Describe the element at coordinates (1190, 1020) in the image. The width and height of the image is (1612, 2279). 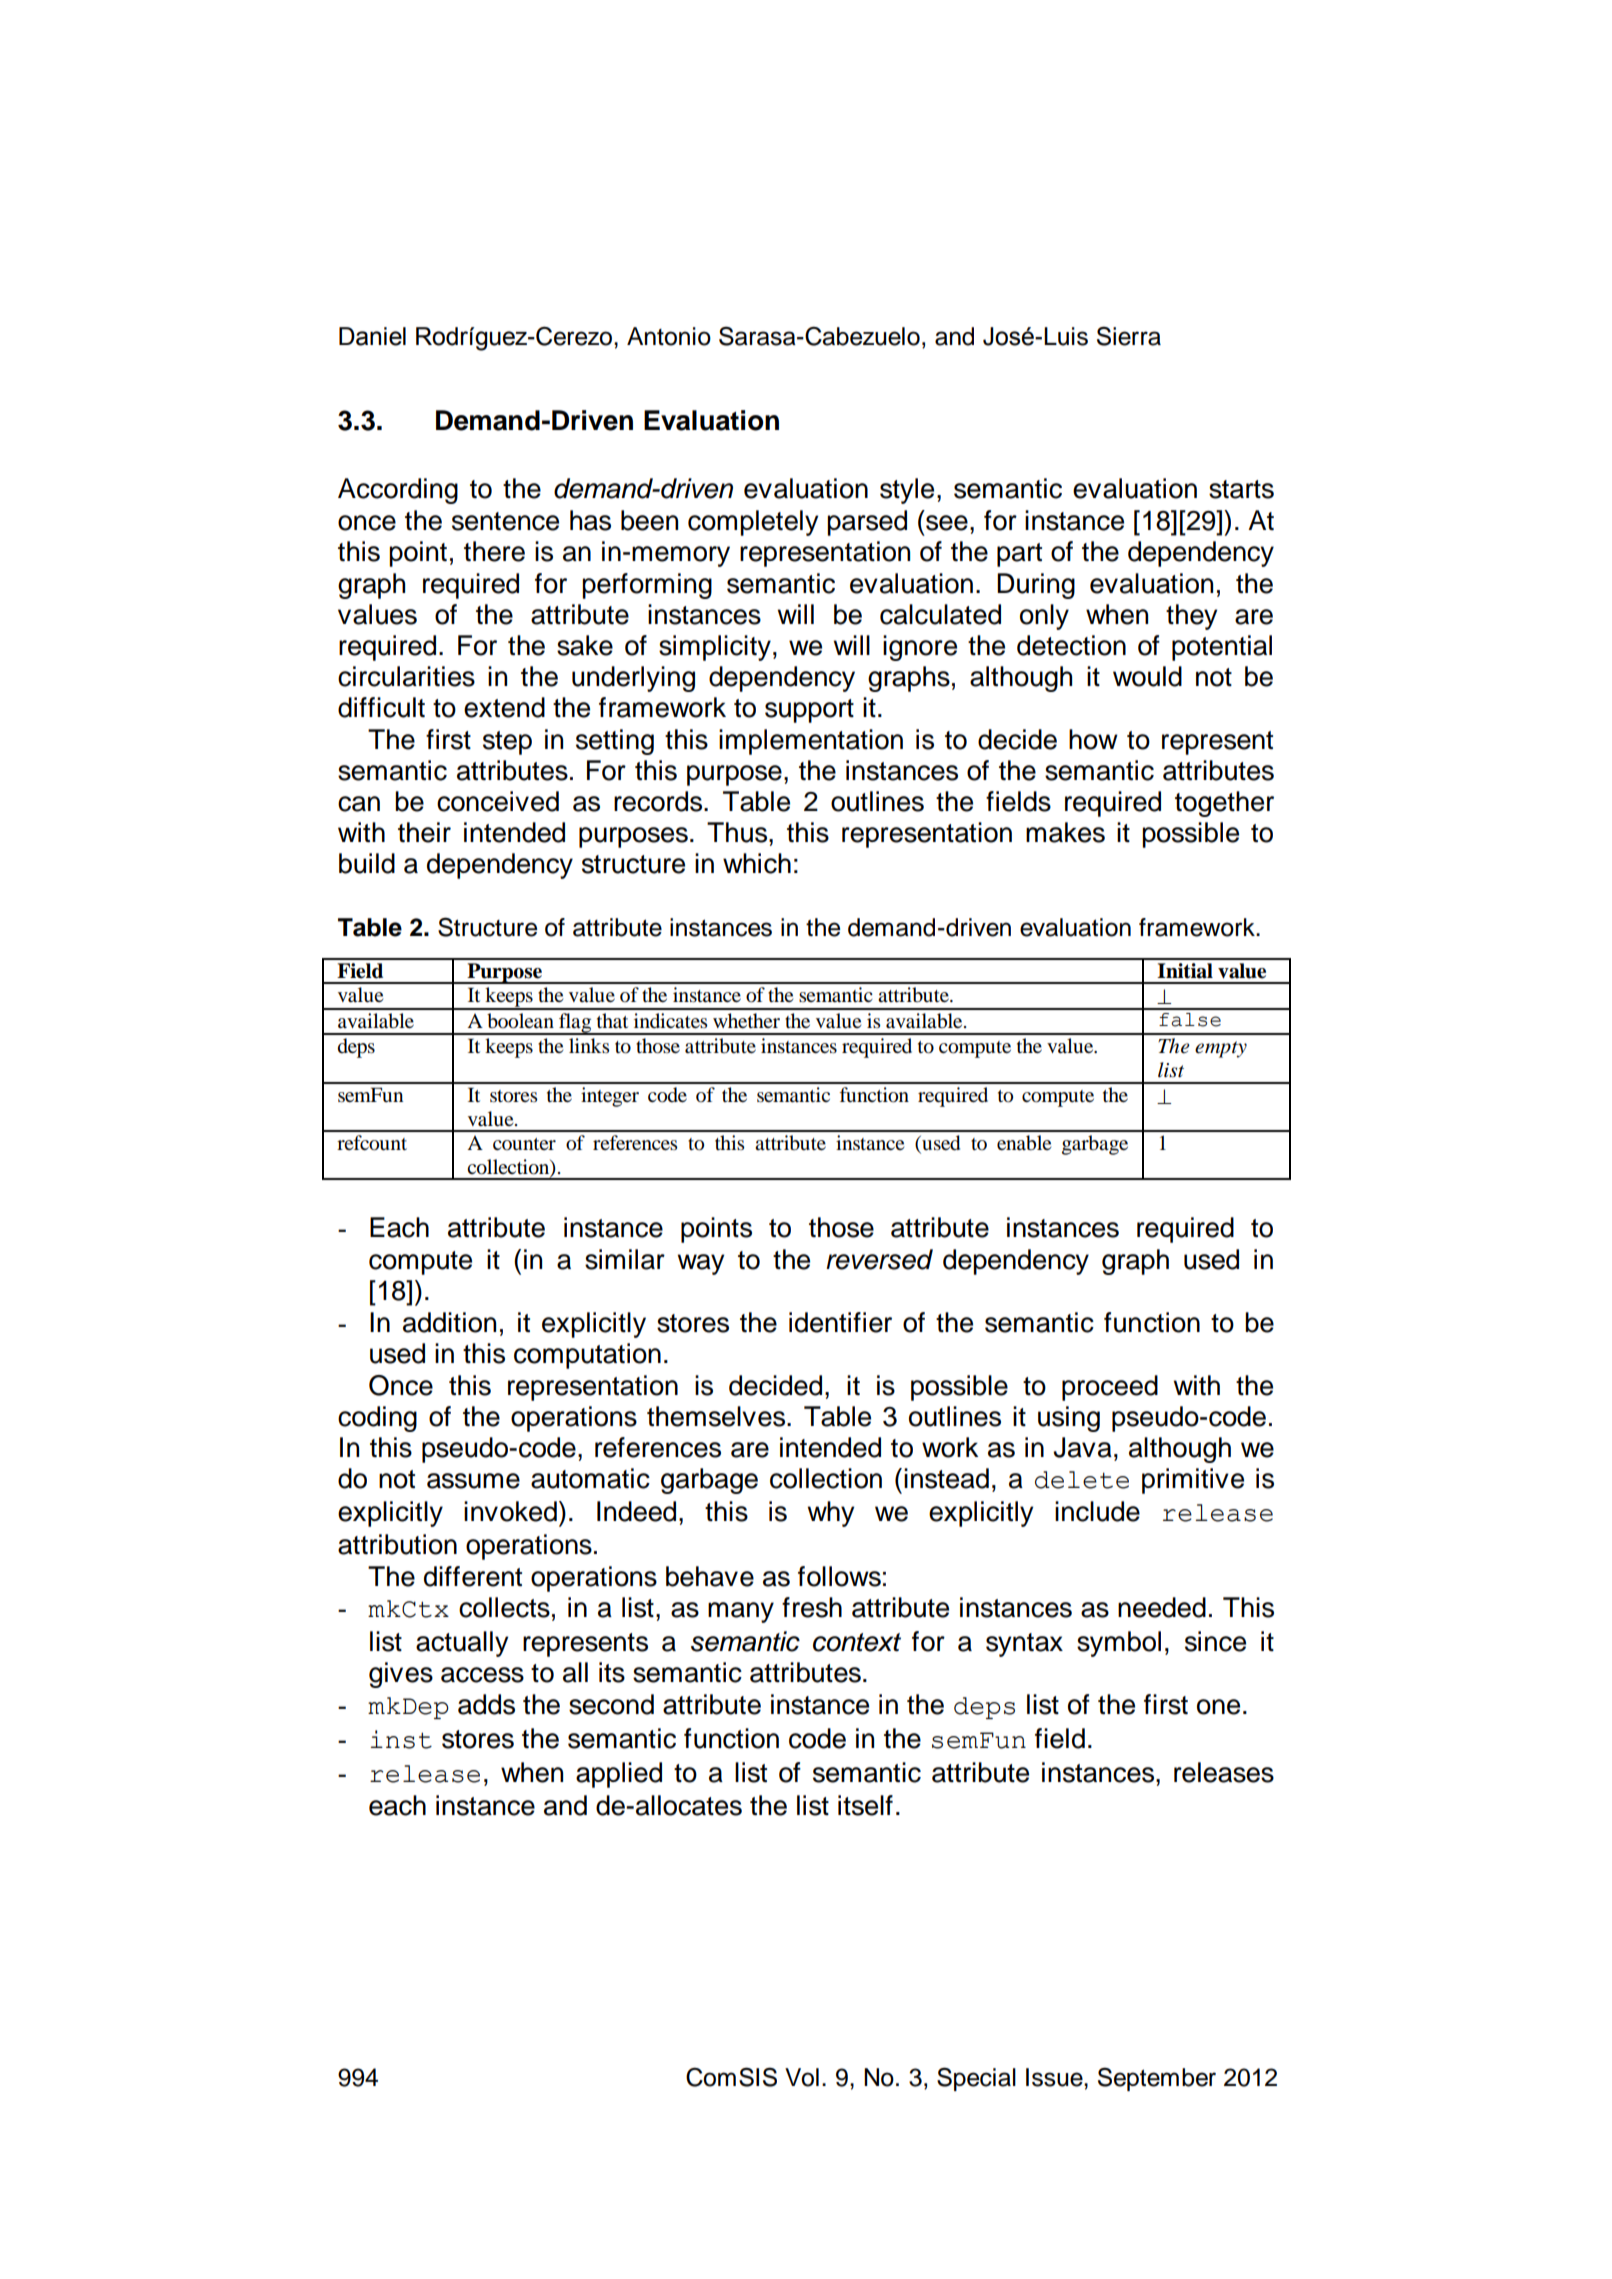
I see `false` at that location.
